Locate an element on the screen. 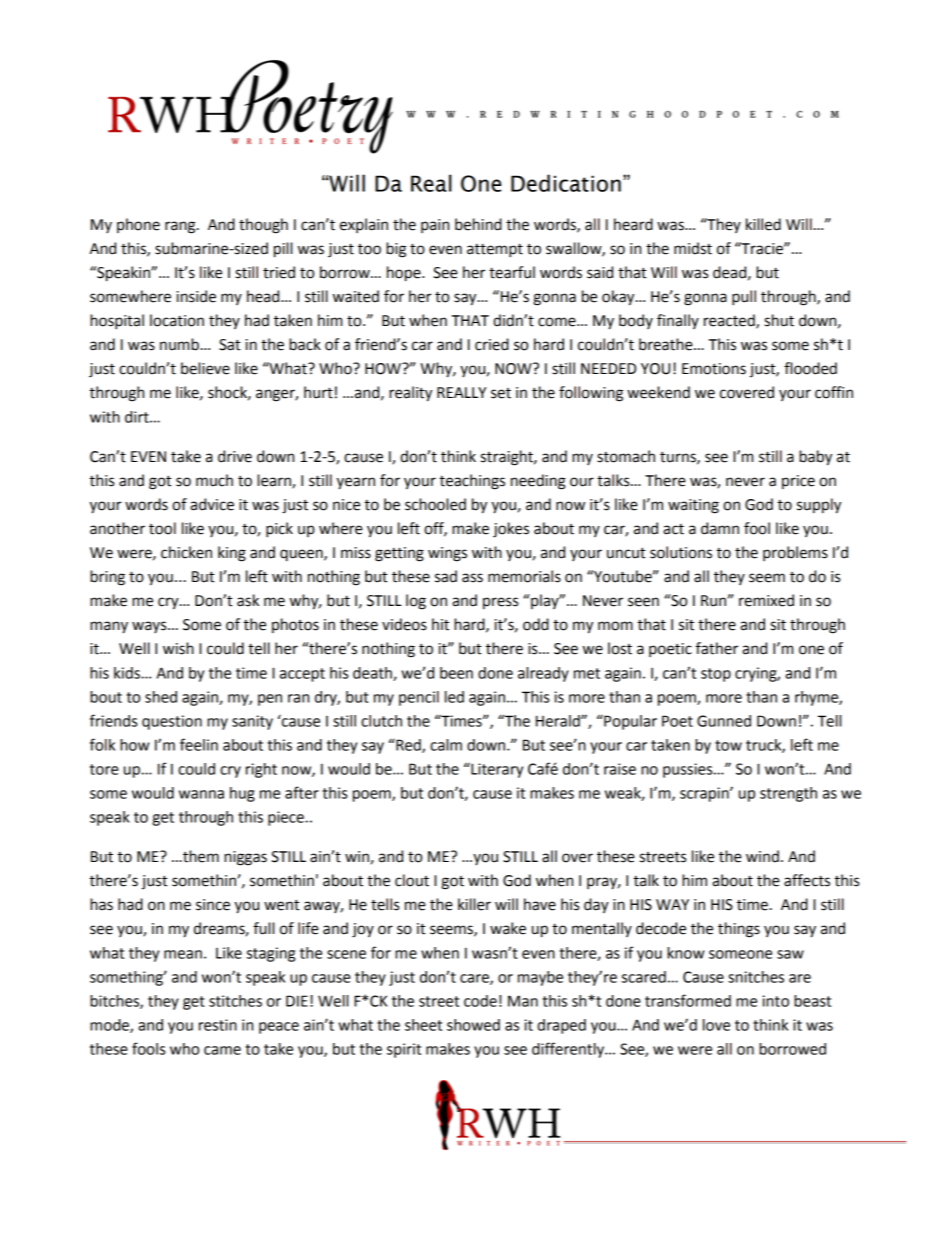 The image size is (952, 1233). behind is located at coordinates (478, 224).
